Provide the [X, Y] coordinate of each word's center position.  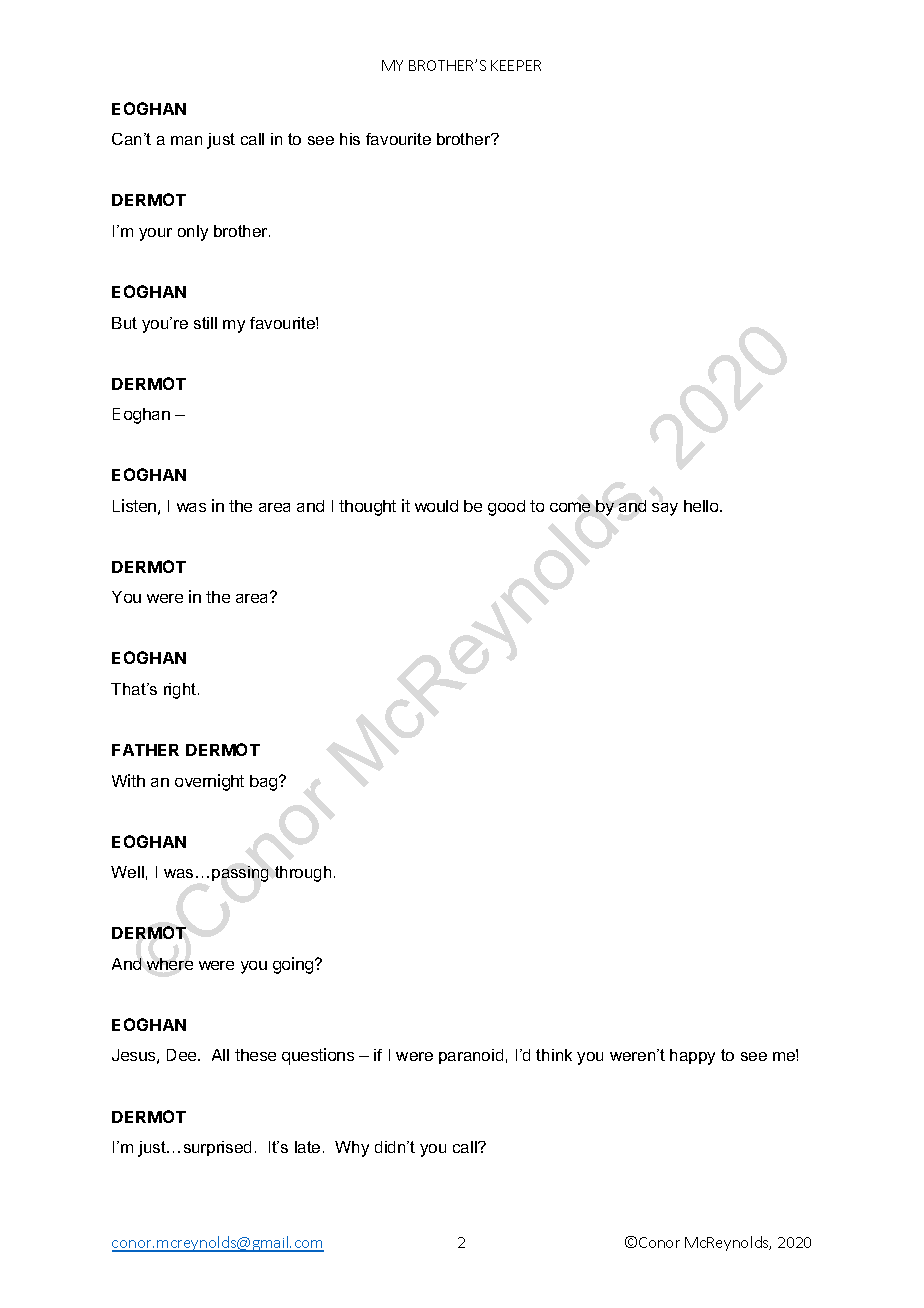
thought [367, 508]
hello [702, 506]
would [436, 506]
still [205, 323]
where [170, 964]
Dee [183, 1055]
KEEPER [516, 65]
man [186, 140]
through [303, 874]
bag [265, 783]
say [665, 509]
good [506, 508]
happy [692, 1057]
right [181, 691]
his [350, 139]
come [570, 507]
